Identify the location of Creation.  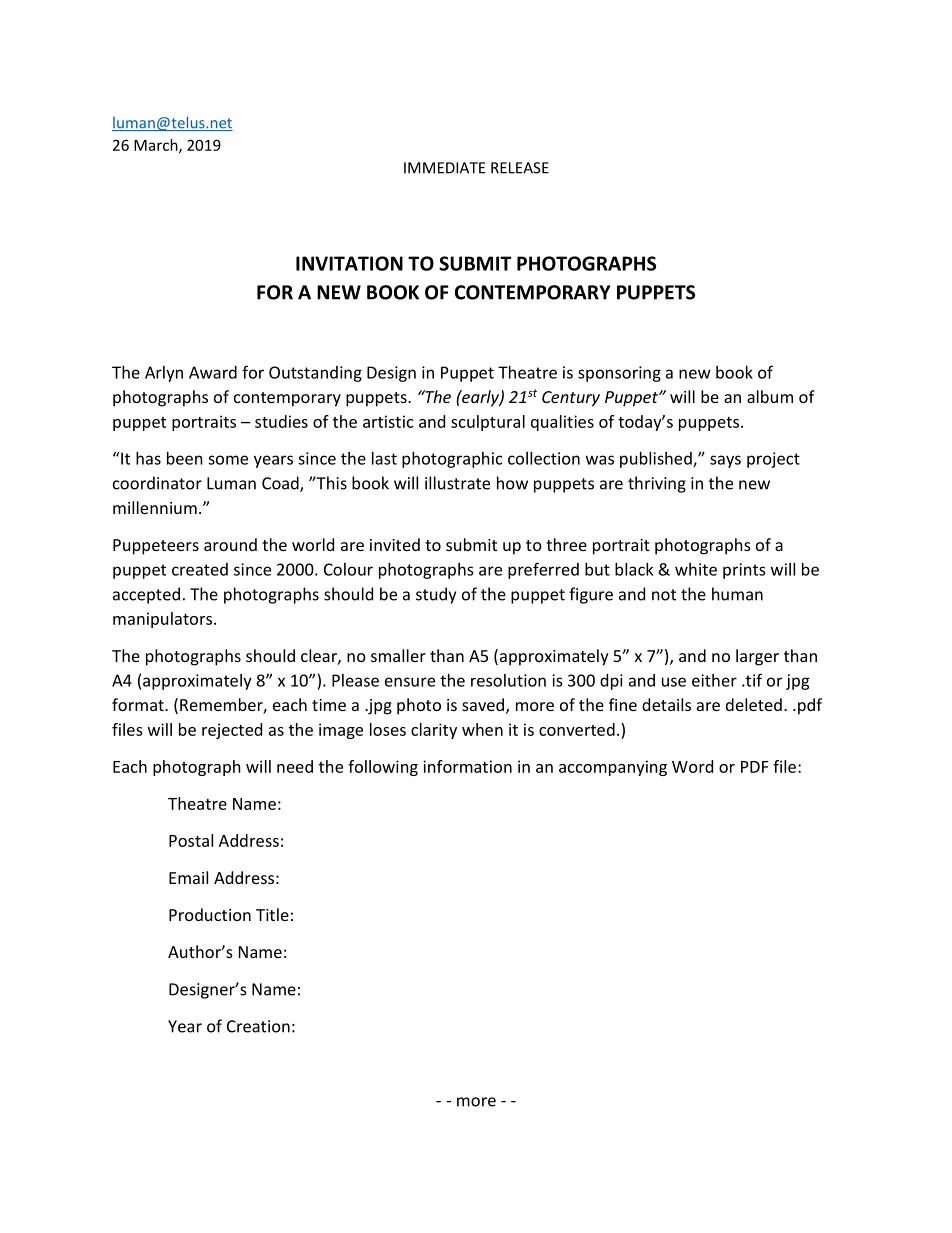
(258, 1026).
